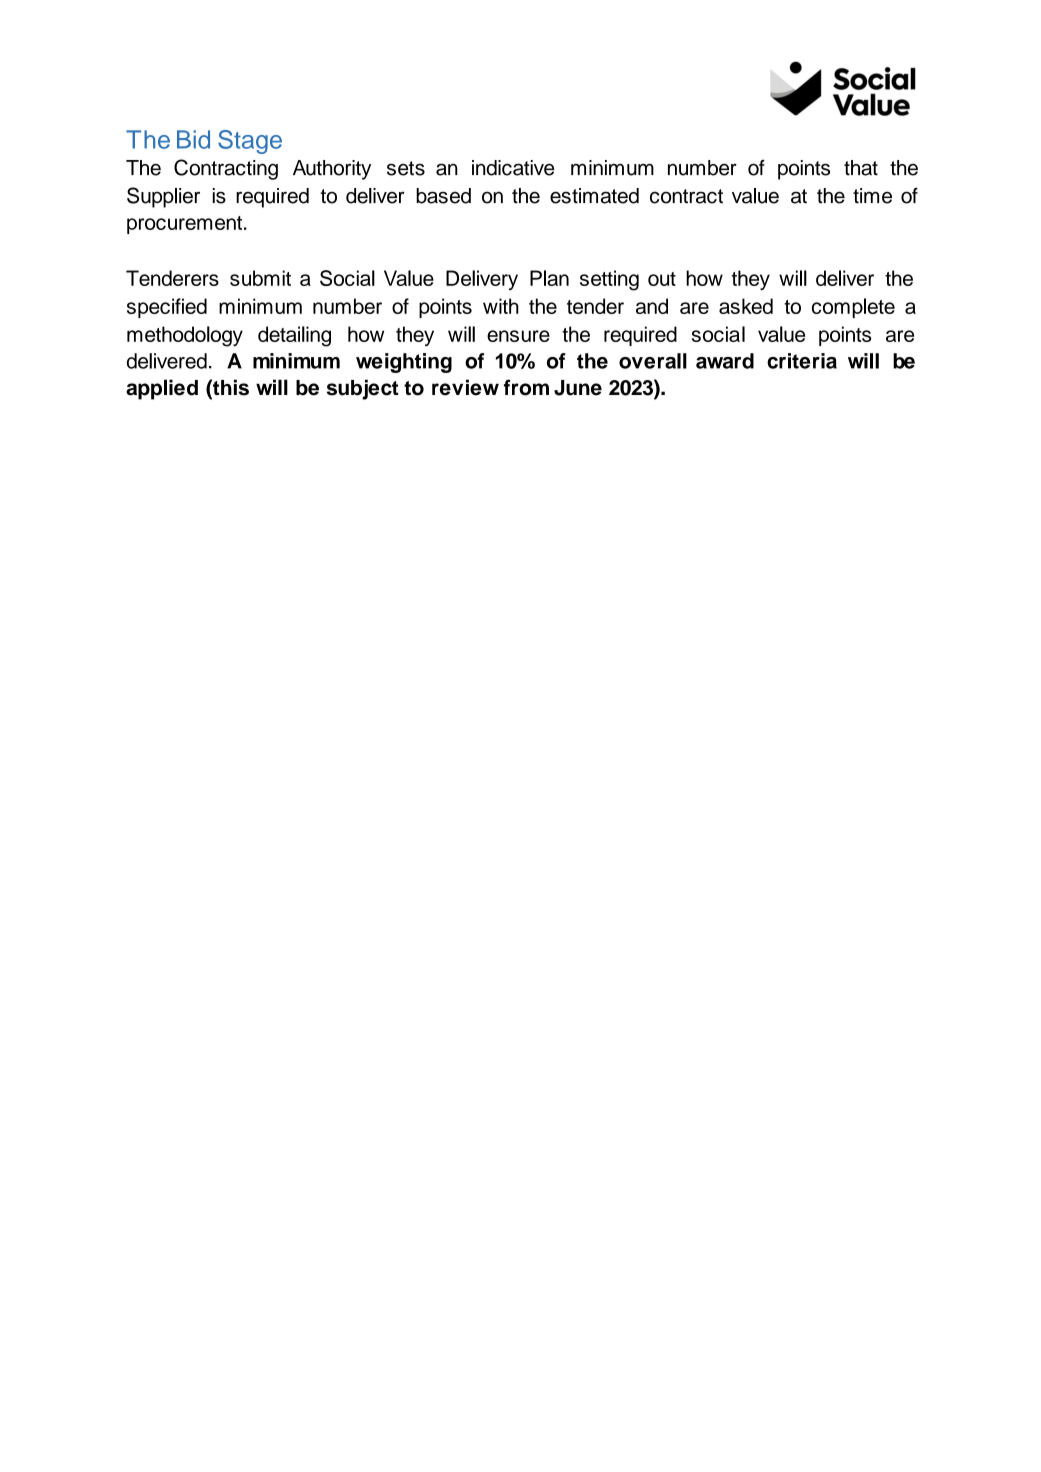 The image size is (1041, 1472). What do you see at coordinates (872, 196) in the screenshot?
I see `time` at bounding box center [872, 196].
